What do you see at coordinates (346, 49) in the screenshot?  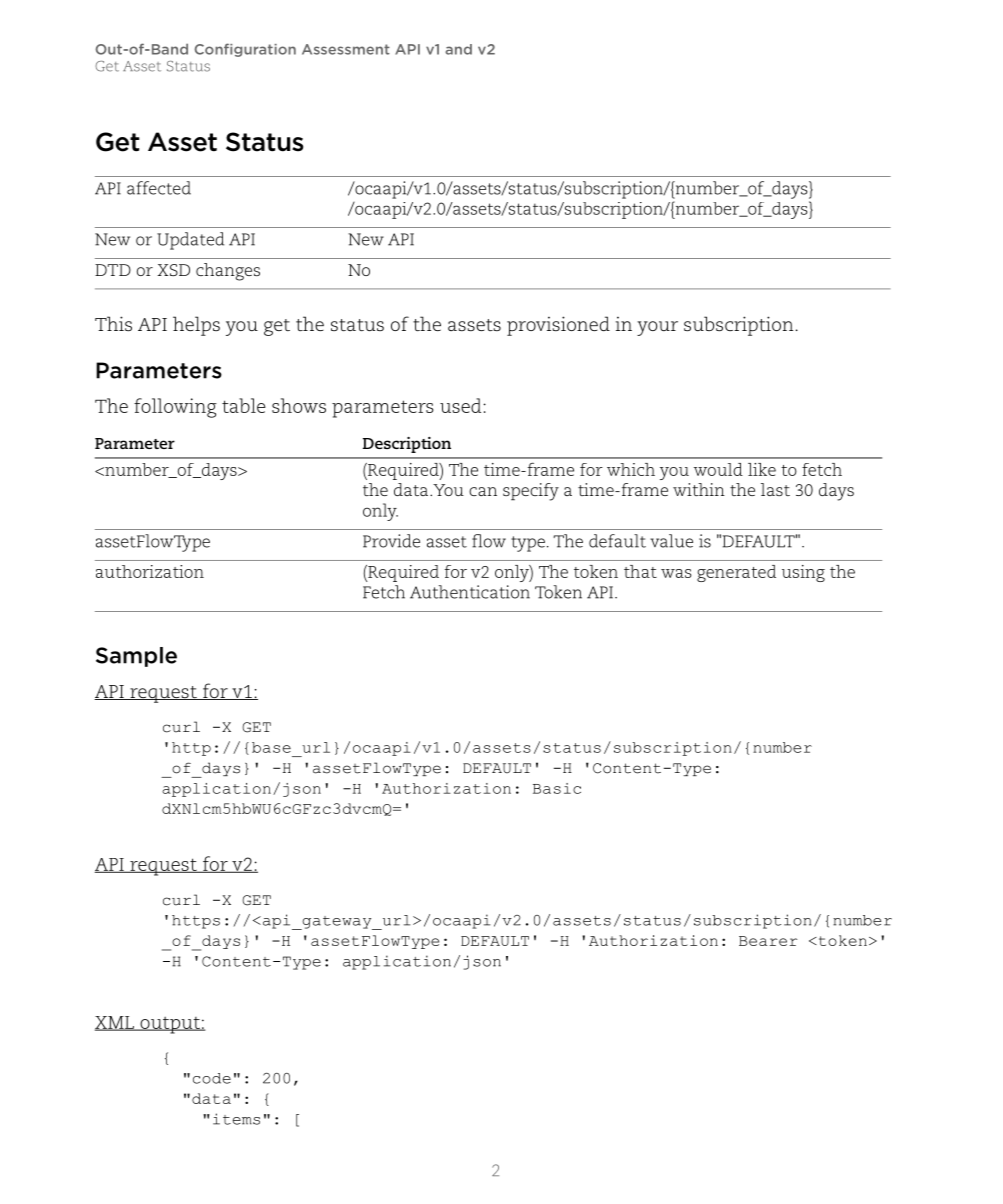 I see `Assessment` at bounding box center [346, 49].
